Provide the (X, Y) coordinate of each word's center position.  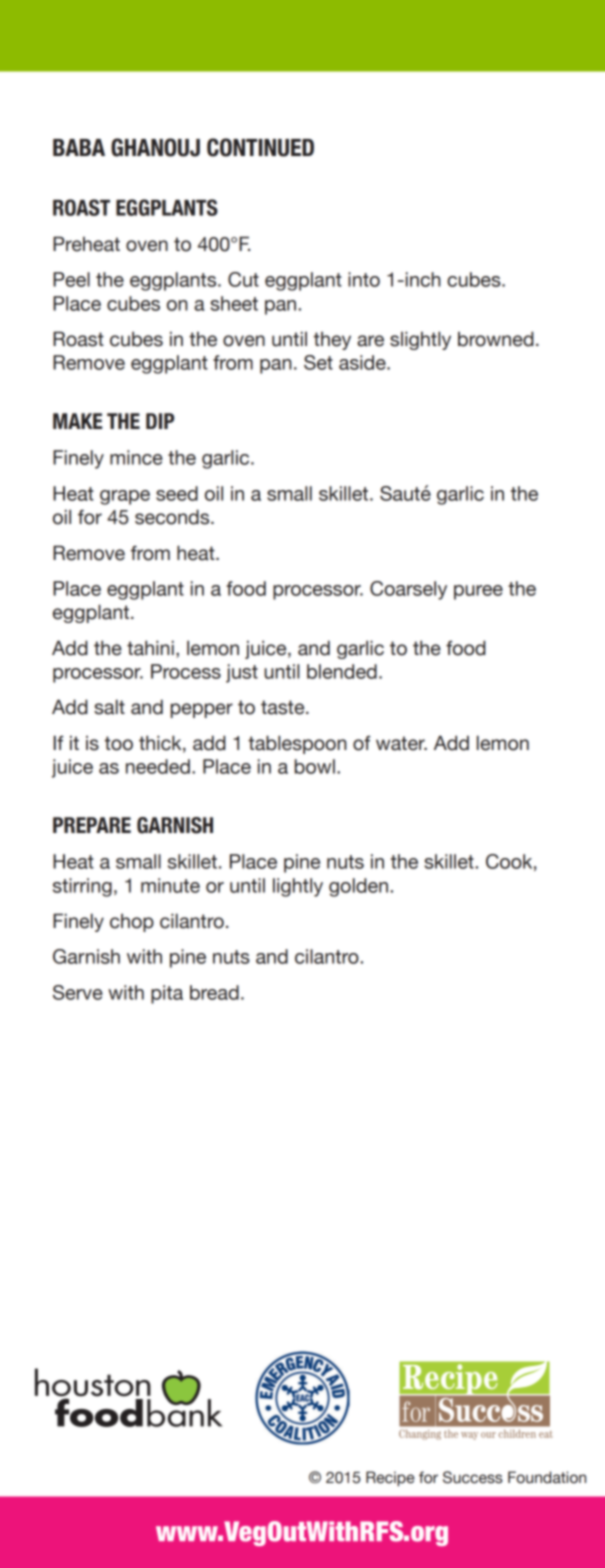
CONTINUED (260, 147)
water (401, 743)
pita (167, 994)
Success (473, 1477)
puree (478, 592)
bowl (315, 766)
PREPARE (92, 825)
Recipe (390, 1479)
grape (125, 497)
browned (496, 339)
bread (214, 992)
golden (358, 887)
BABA (79, 147)
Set (318, 362)
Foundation (547, 1477)
